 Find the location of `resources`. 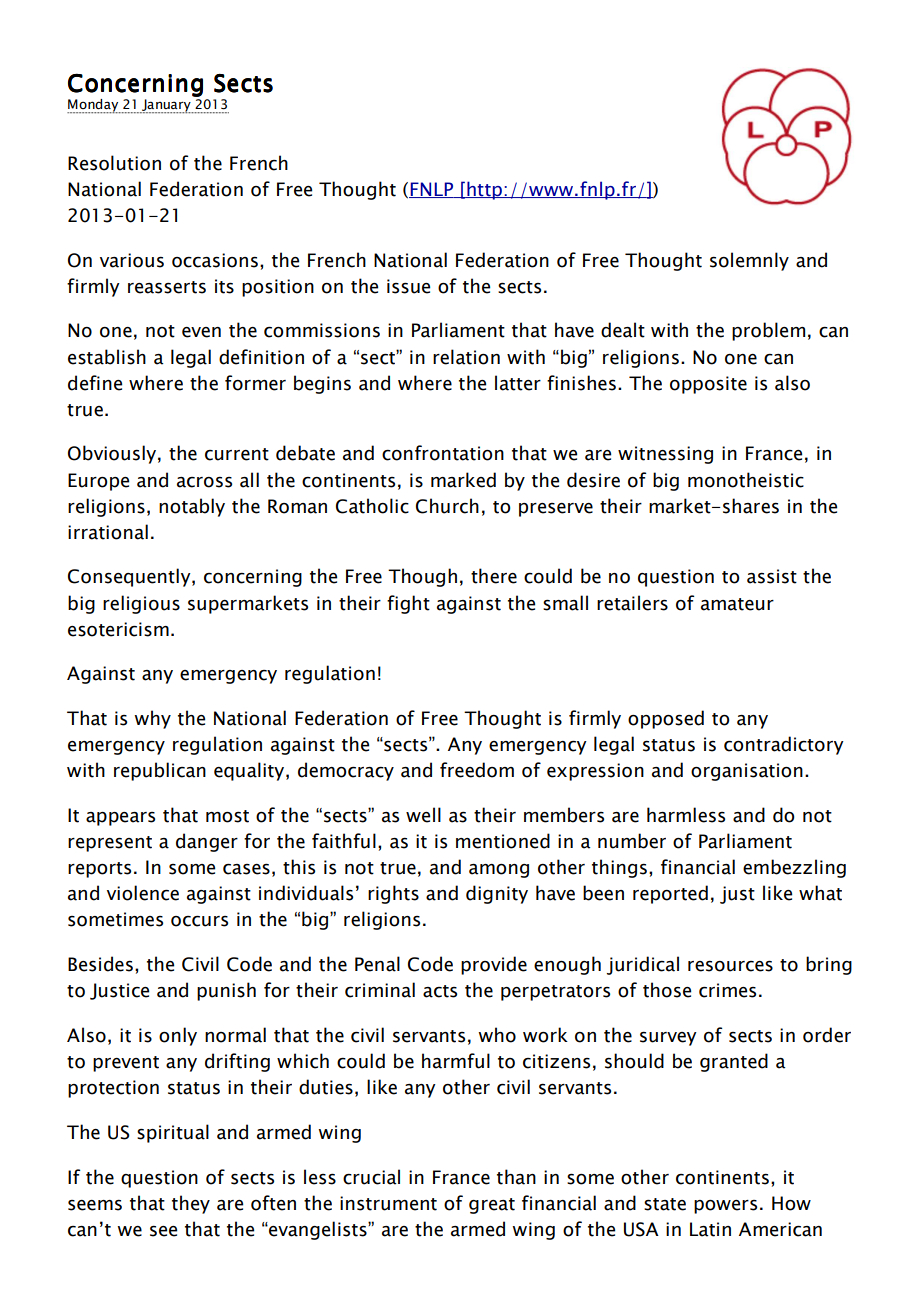

resources is located at coordinates (730, 966).
